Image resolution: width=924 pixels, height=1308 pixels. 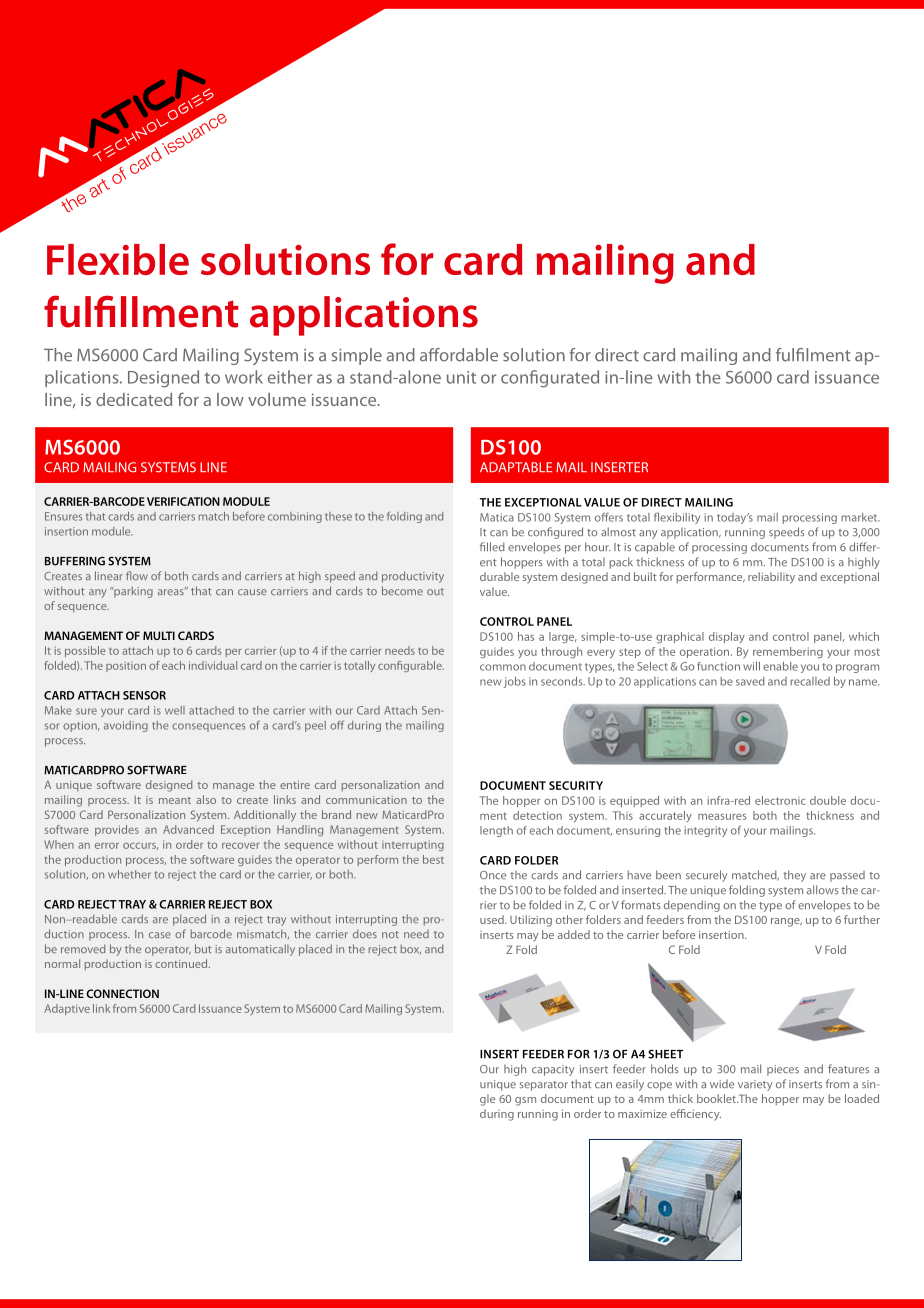 I want to click on gsm, so click(x=525, y=1101).
